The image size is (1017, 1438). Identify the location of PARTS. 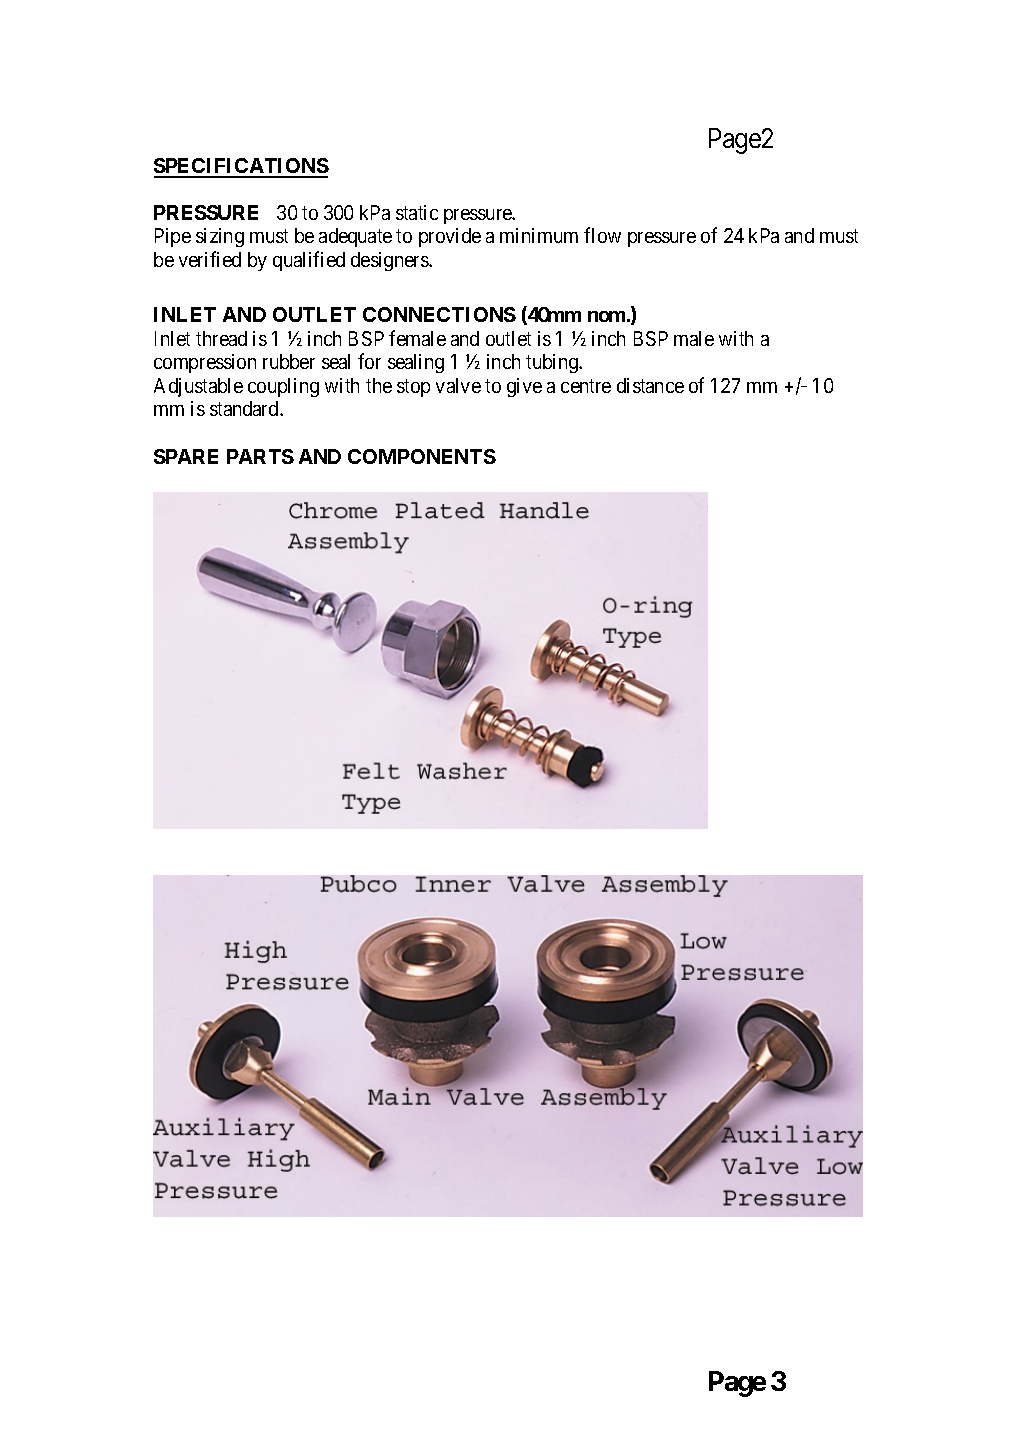
(260, 456).
